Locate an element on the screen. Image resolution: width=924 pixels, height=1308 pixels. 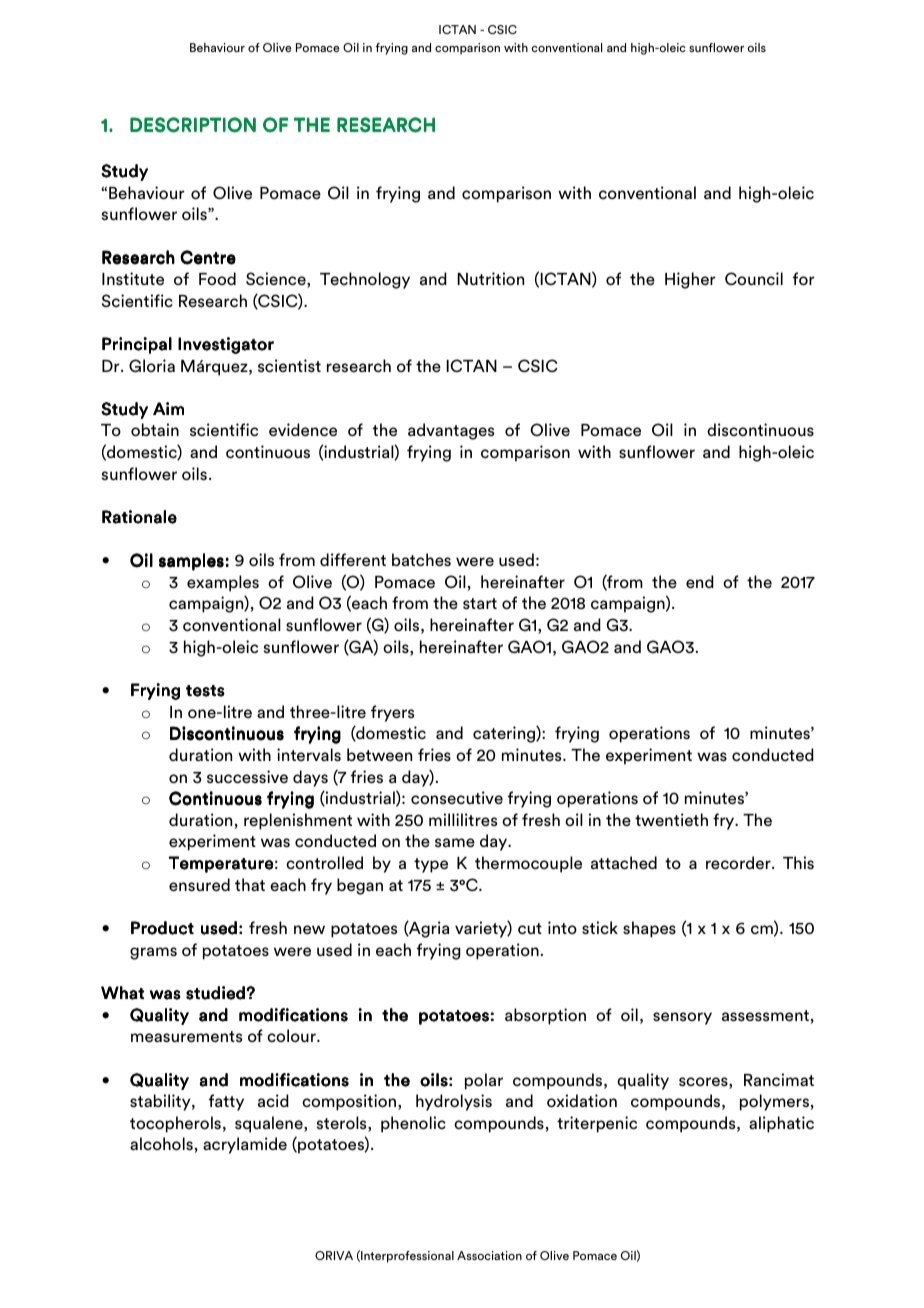
ensured is located at coordinates (199, 885).
